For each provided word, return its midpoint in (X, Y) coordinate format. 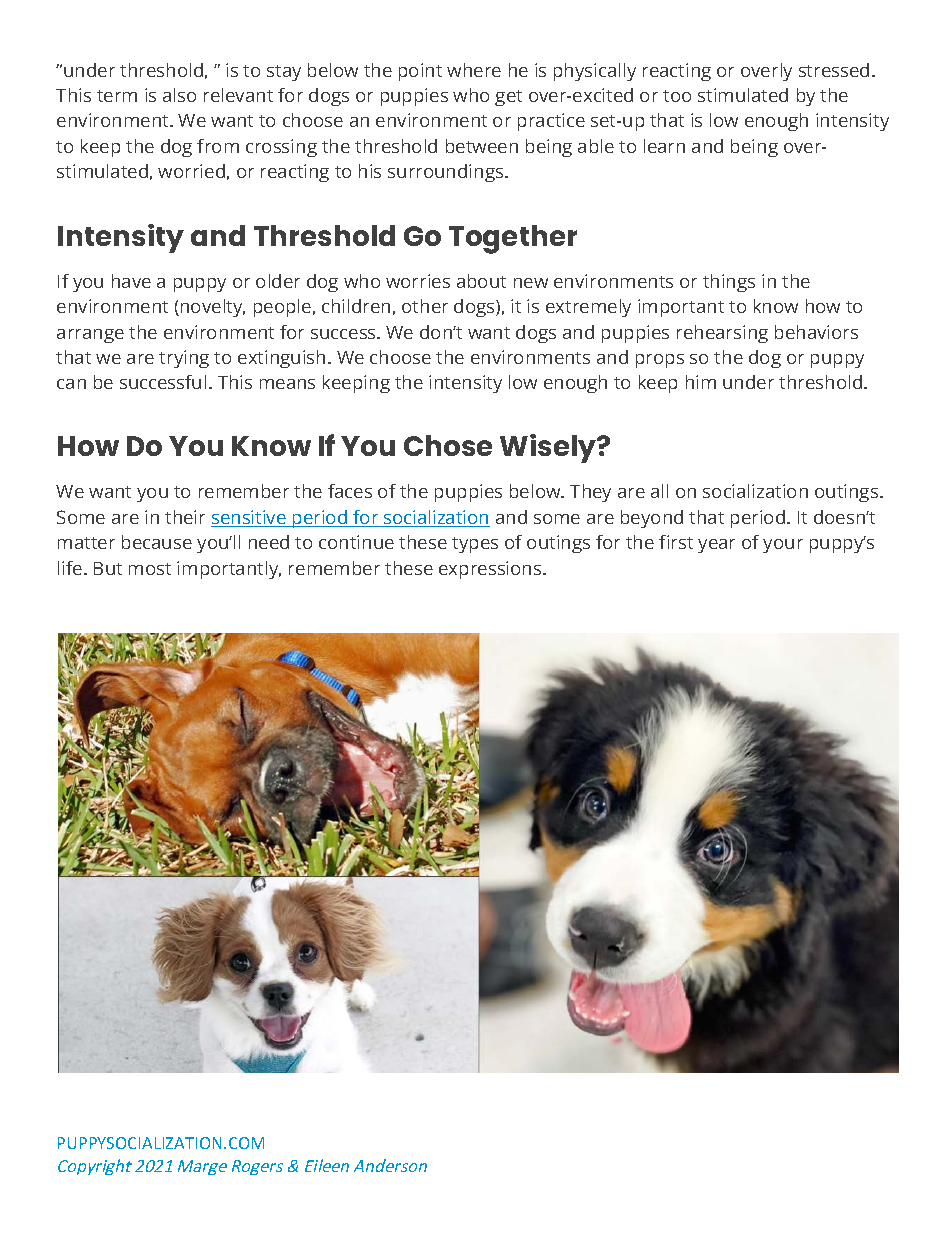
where (474, 70)
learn (664, 146)
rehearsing (722, 334)
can (71, 384)
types (475, 545)
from (218, 146)
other (425, 306)
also (179, 95)
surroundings (447, 173)
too (677, 96)
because (157, 542)
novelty (213, 308)
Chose (448, 445)
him (701, 382)
